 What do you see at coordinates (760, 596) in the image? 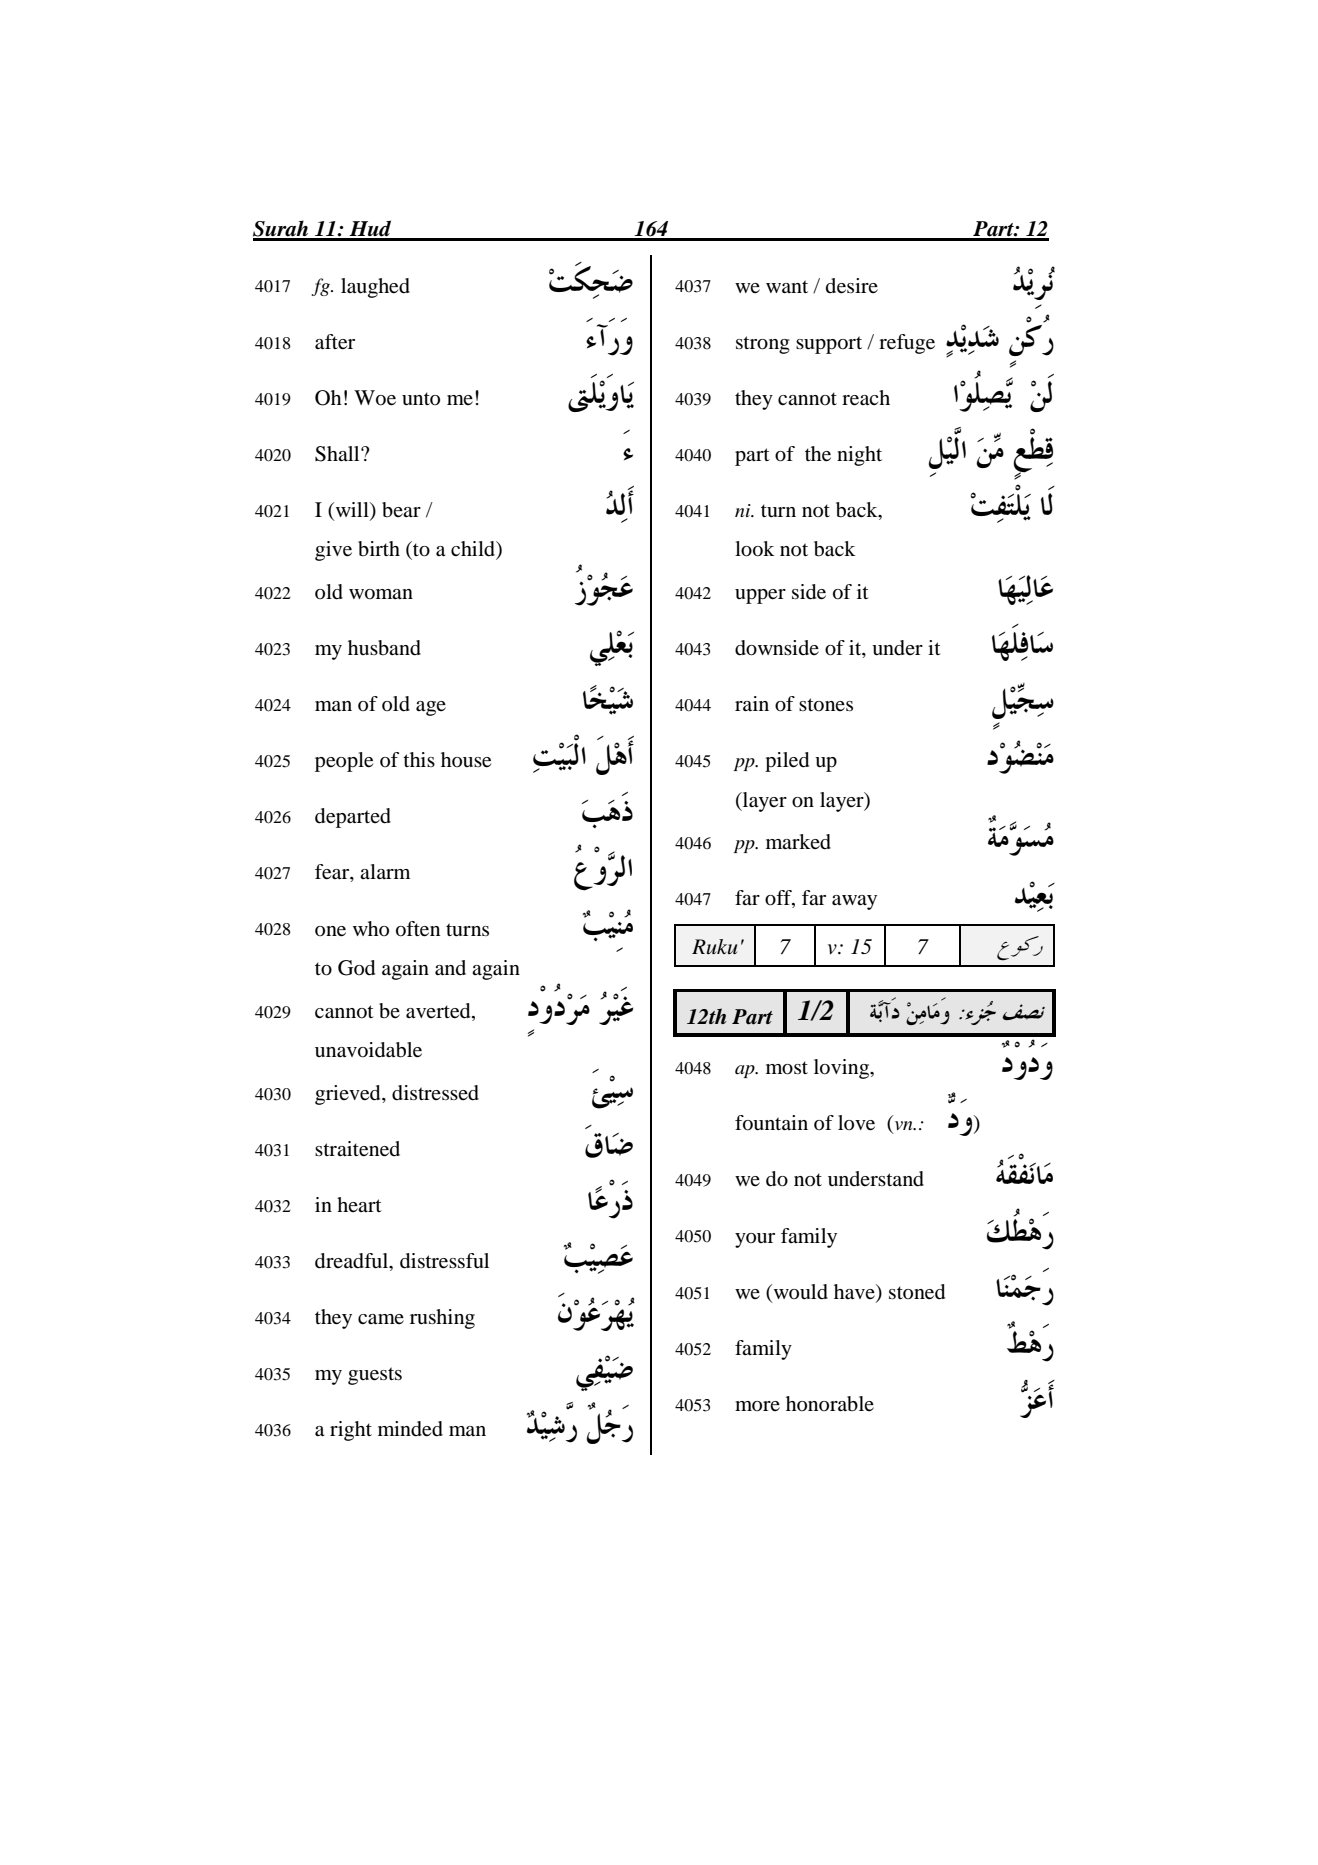
I see `upper` at bounding box center [760, 596].
